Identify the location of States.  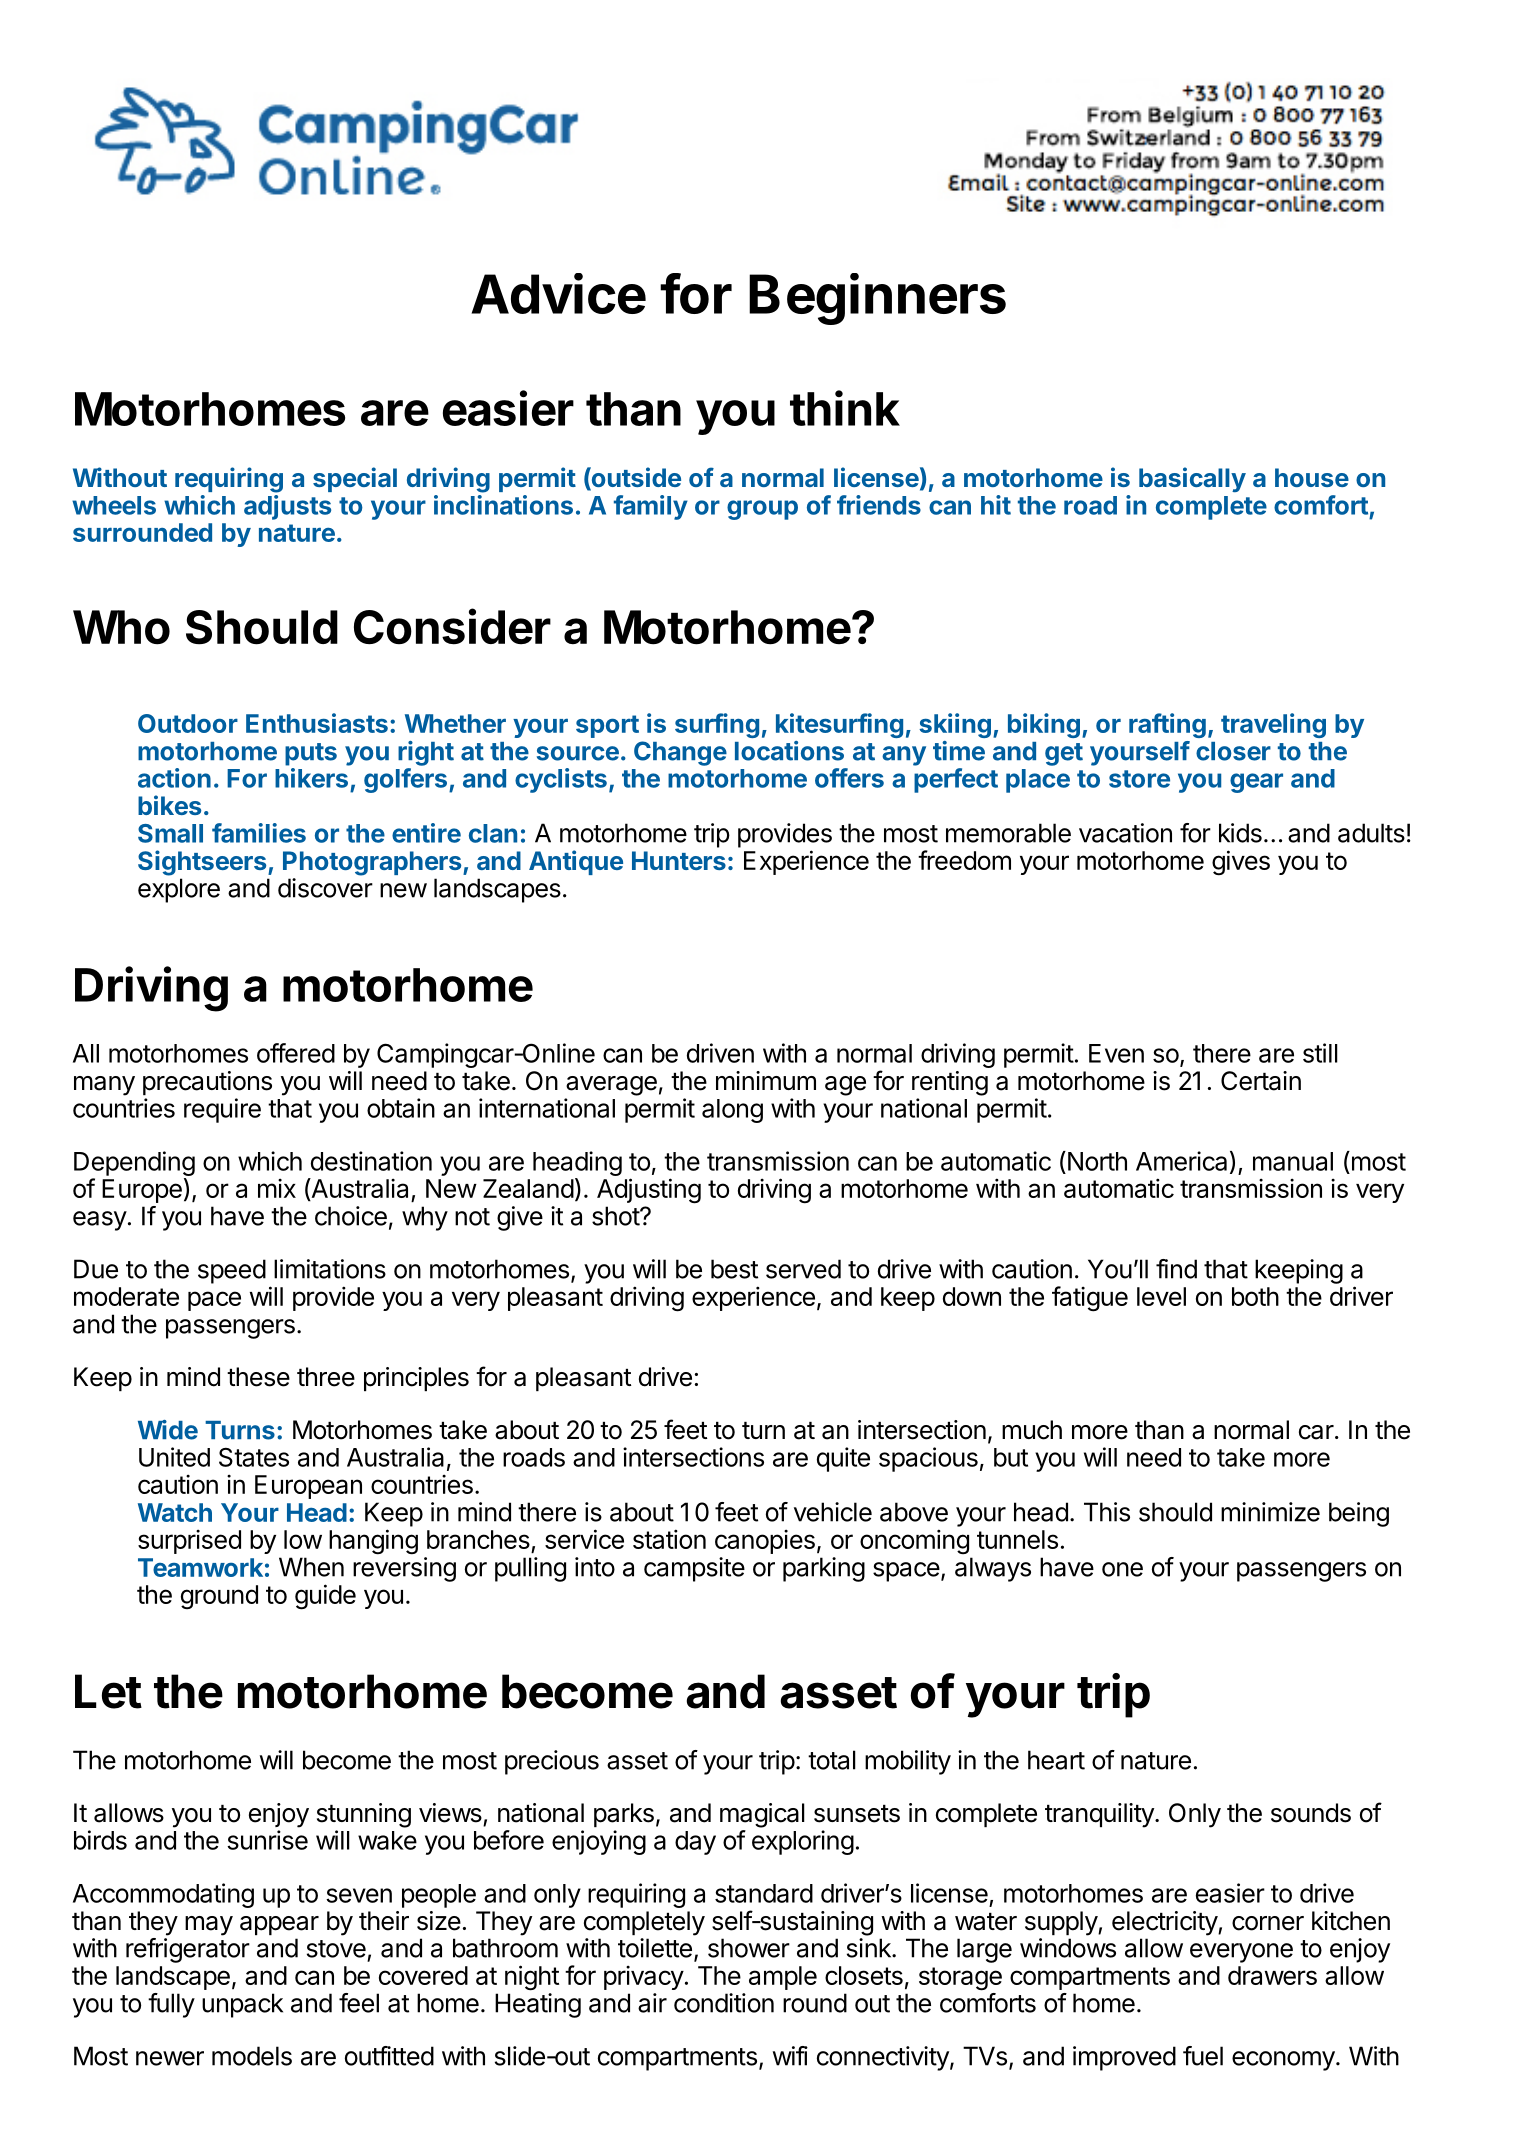
(254, 1457).
